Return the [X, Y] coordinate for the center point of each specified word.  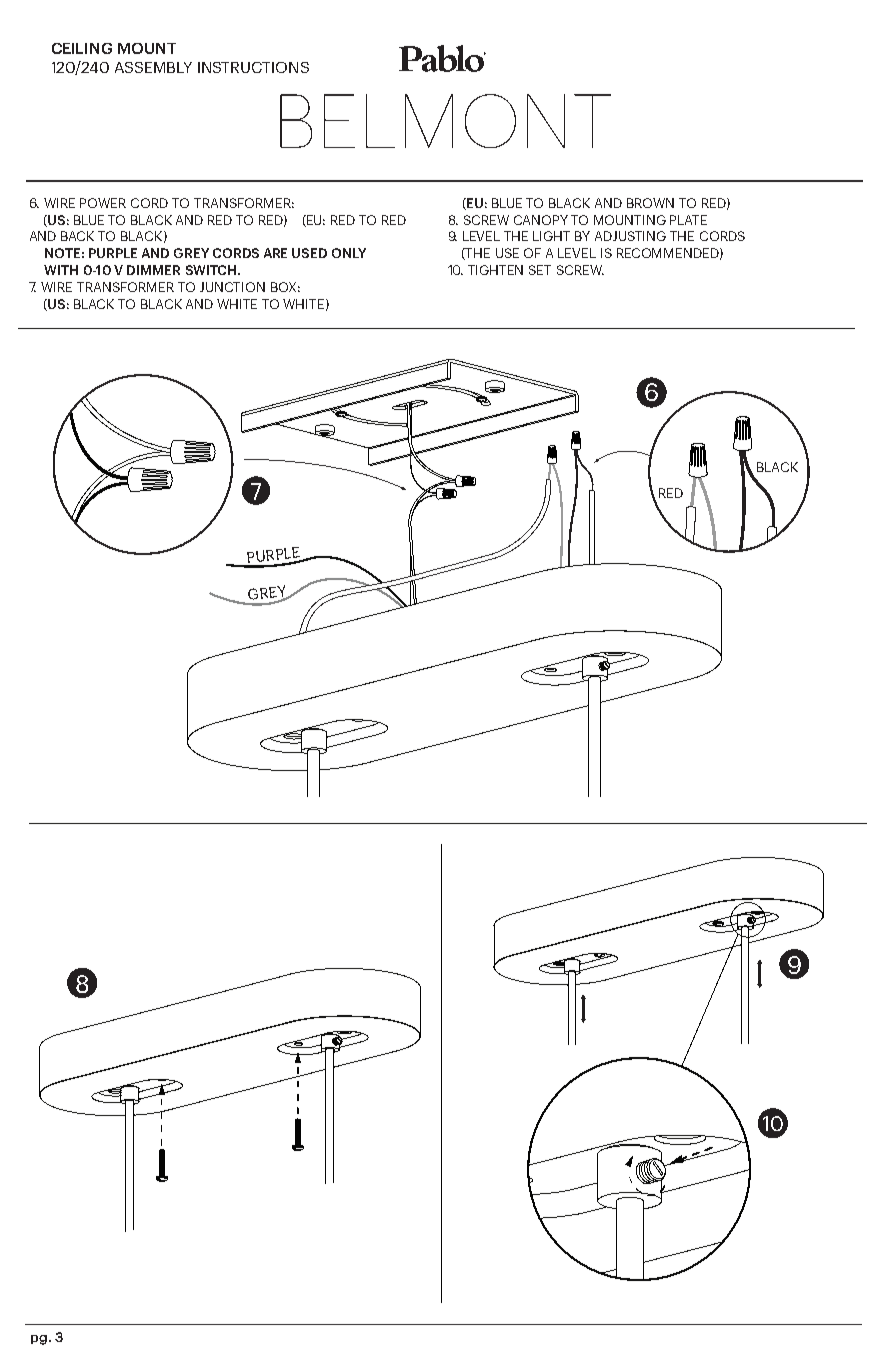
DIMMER [153, 270]
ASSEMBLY [153, 67]
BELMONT [445, 121]
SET [540, 270]
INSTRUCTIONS [253, 67]
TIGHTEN [495, 270]
